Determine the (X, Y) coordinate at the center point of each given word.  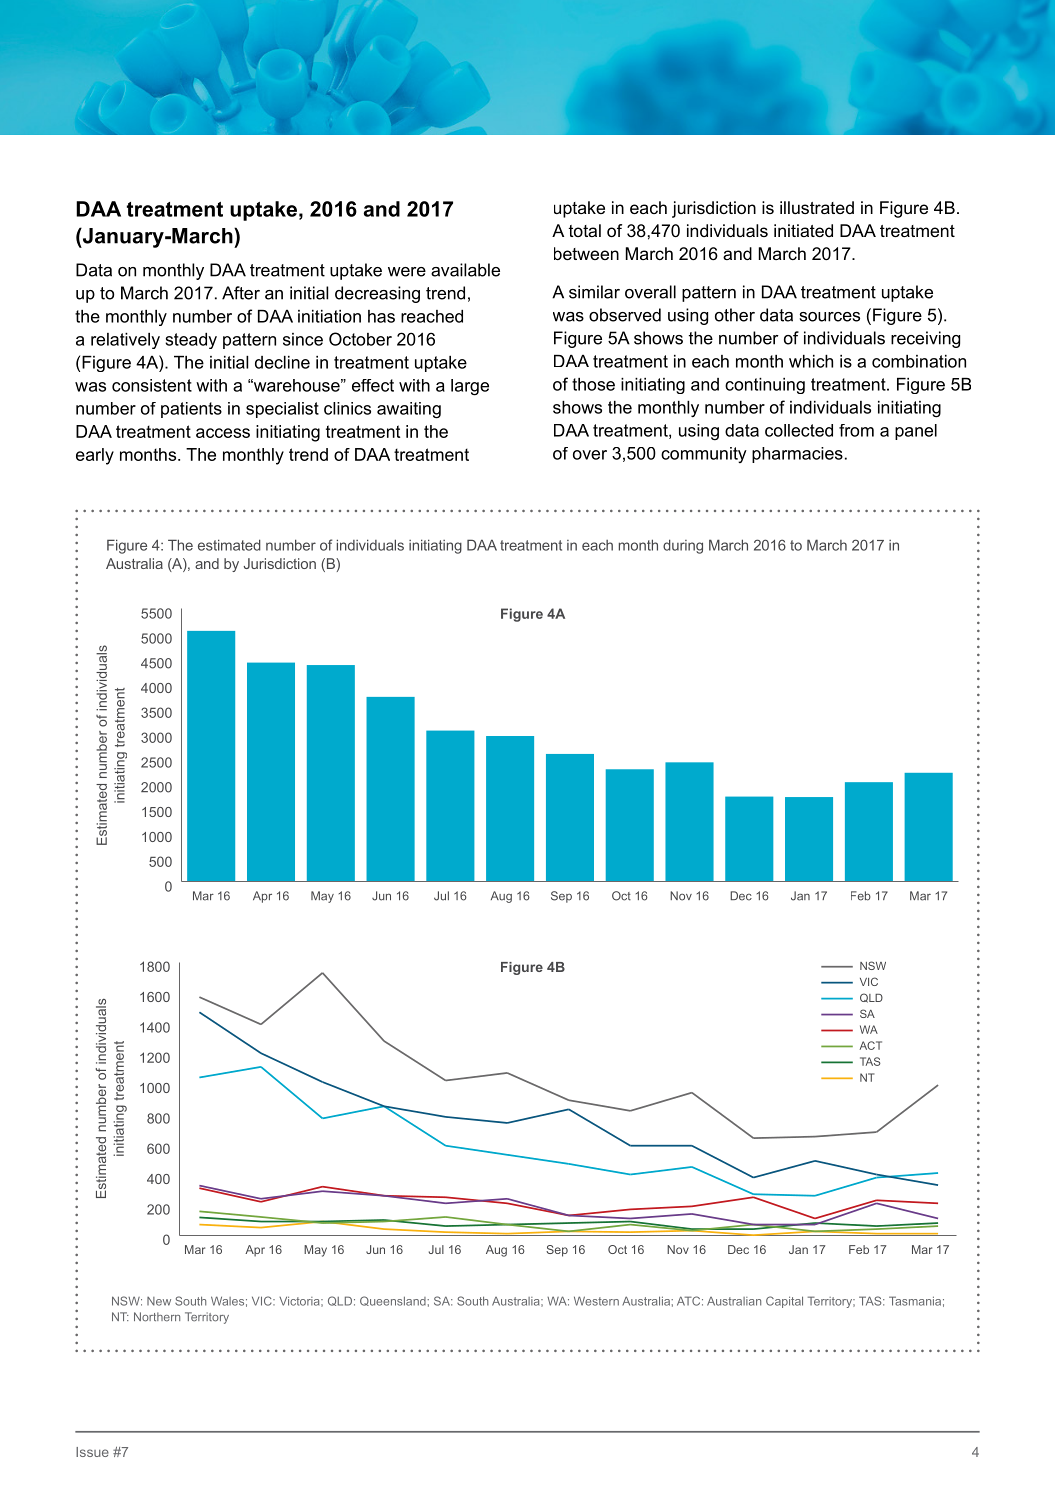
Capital (784, 1302)
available (465, 270)
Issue (92, 1452)
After (241, 293)
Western (596, 1301)
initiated (803, 230)
